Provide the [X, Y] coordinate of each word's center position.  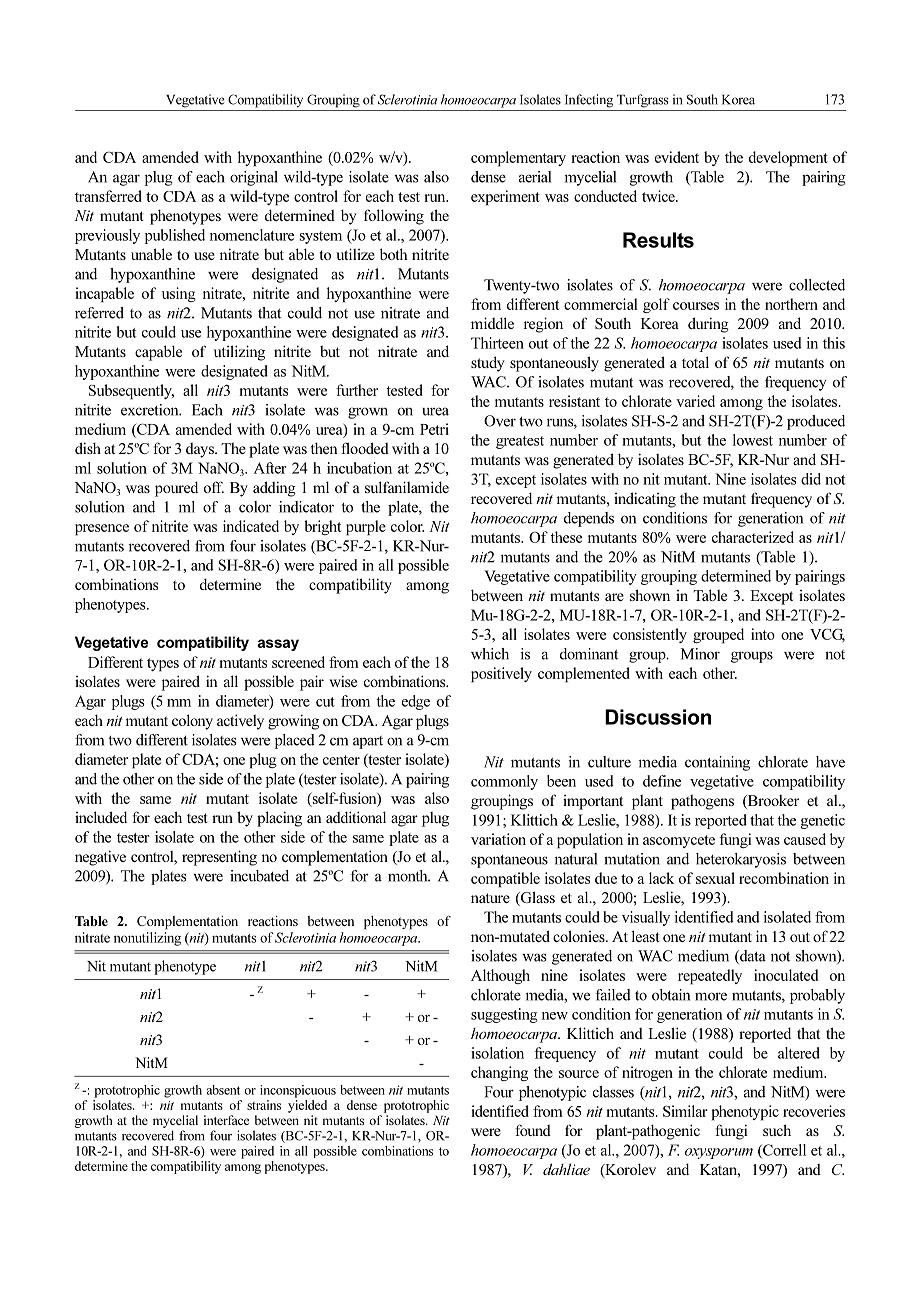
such [777, 1130]
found [533, 1130]
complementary [518, 159]
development [788, 159]
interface [226, 1120]
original [254, 178]
